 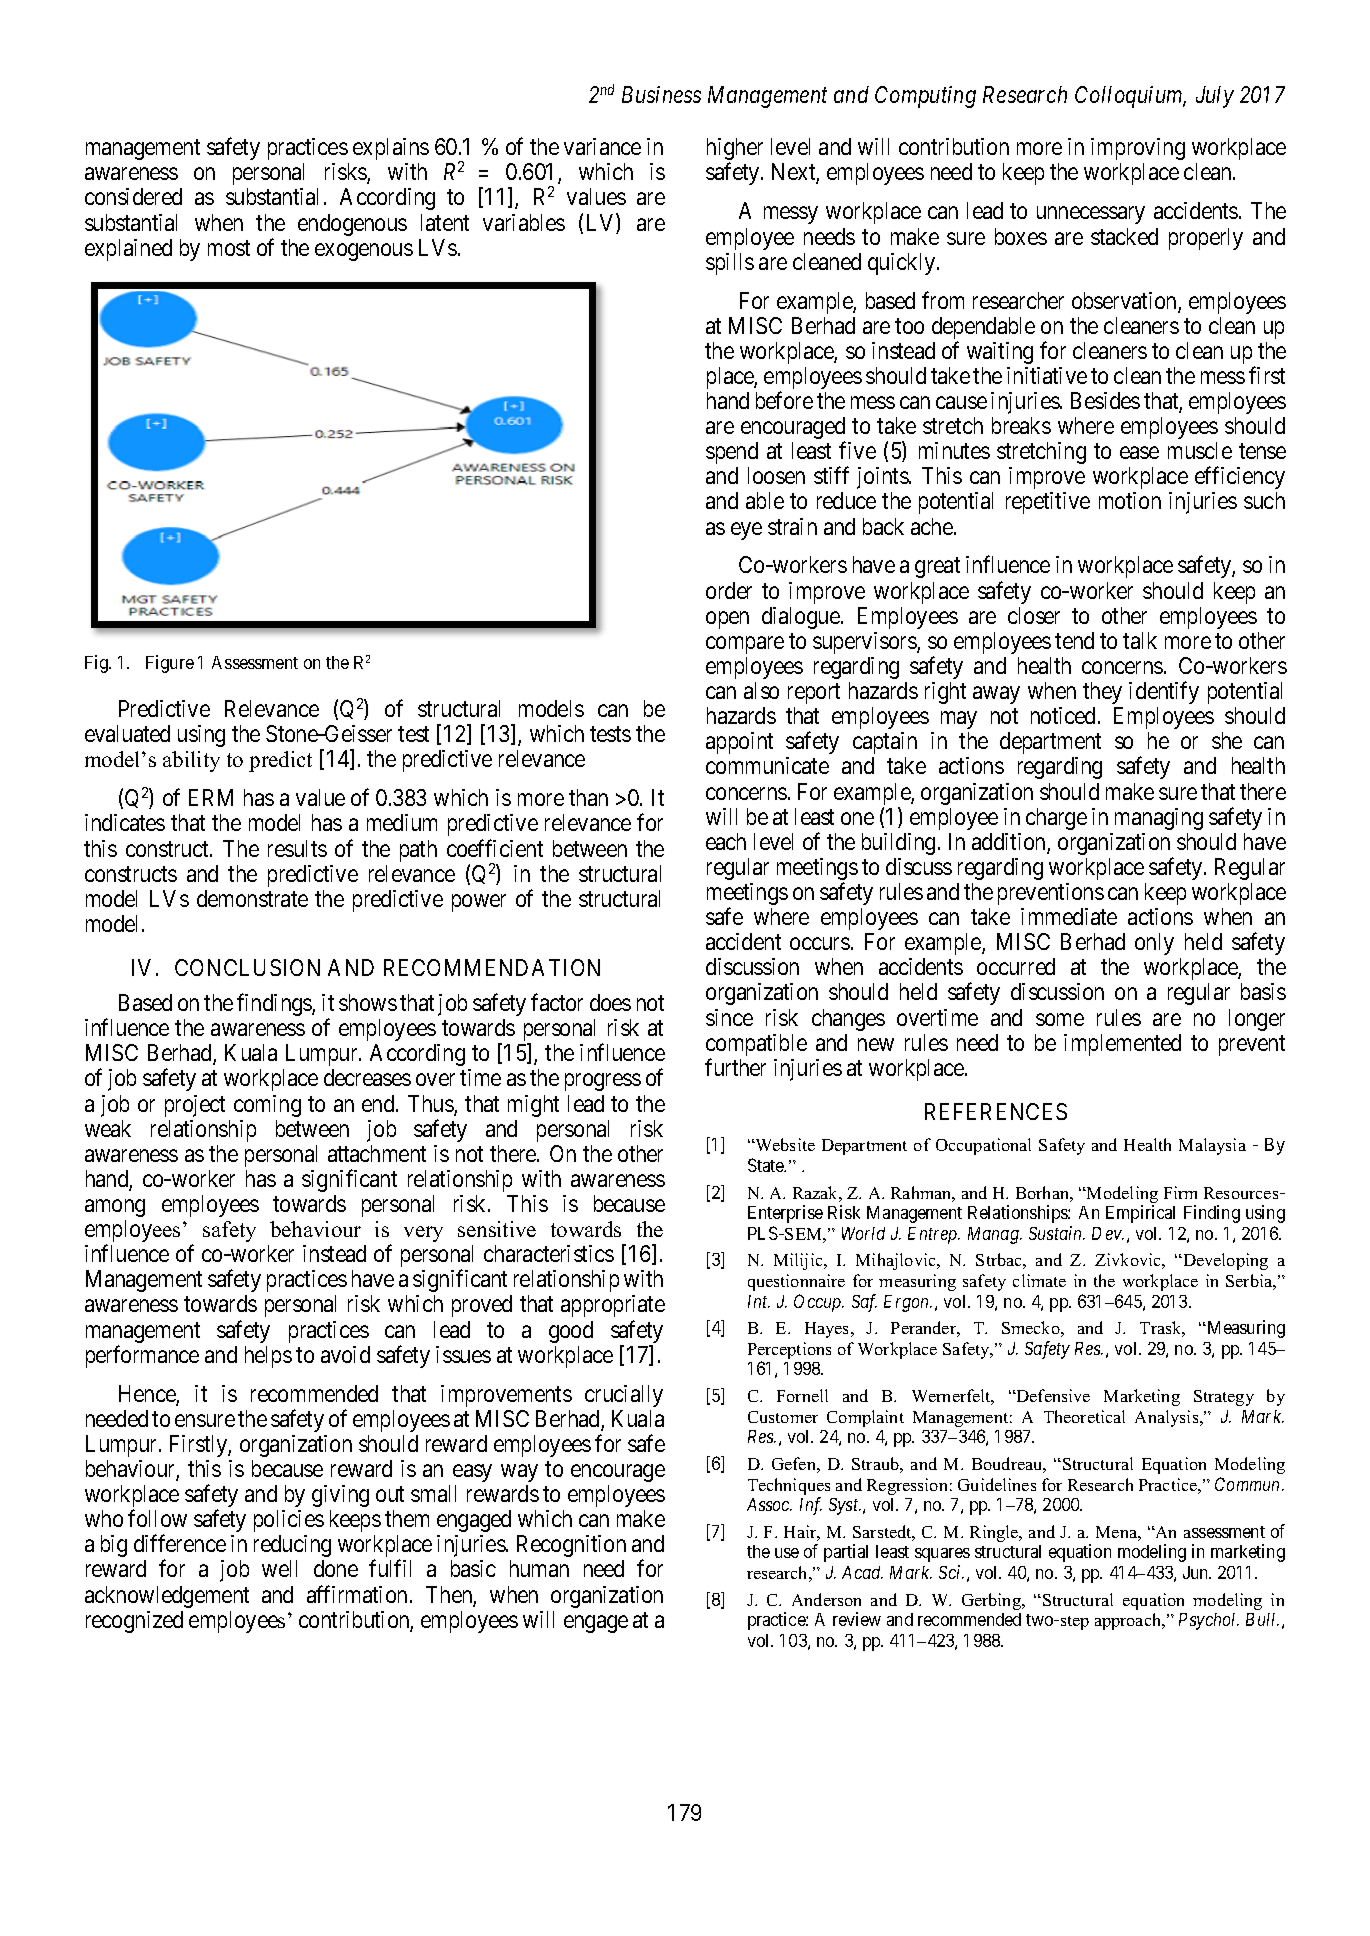 I want to click on Recognition, so click(x=571, y=1546).
